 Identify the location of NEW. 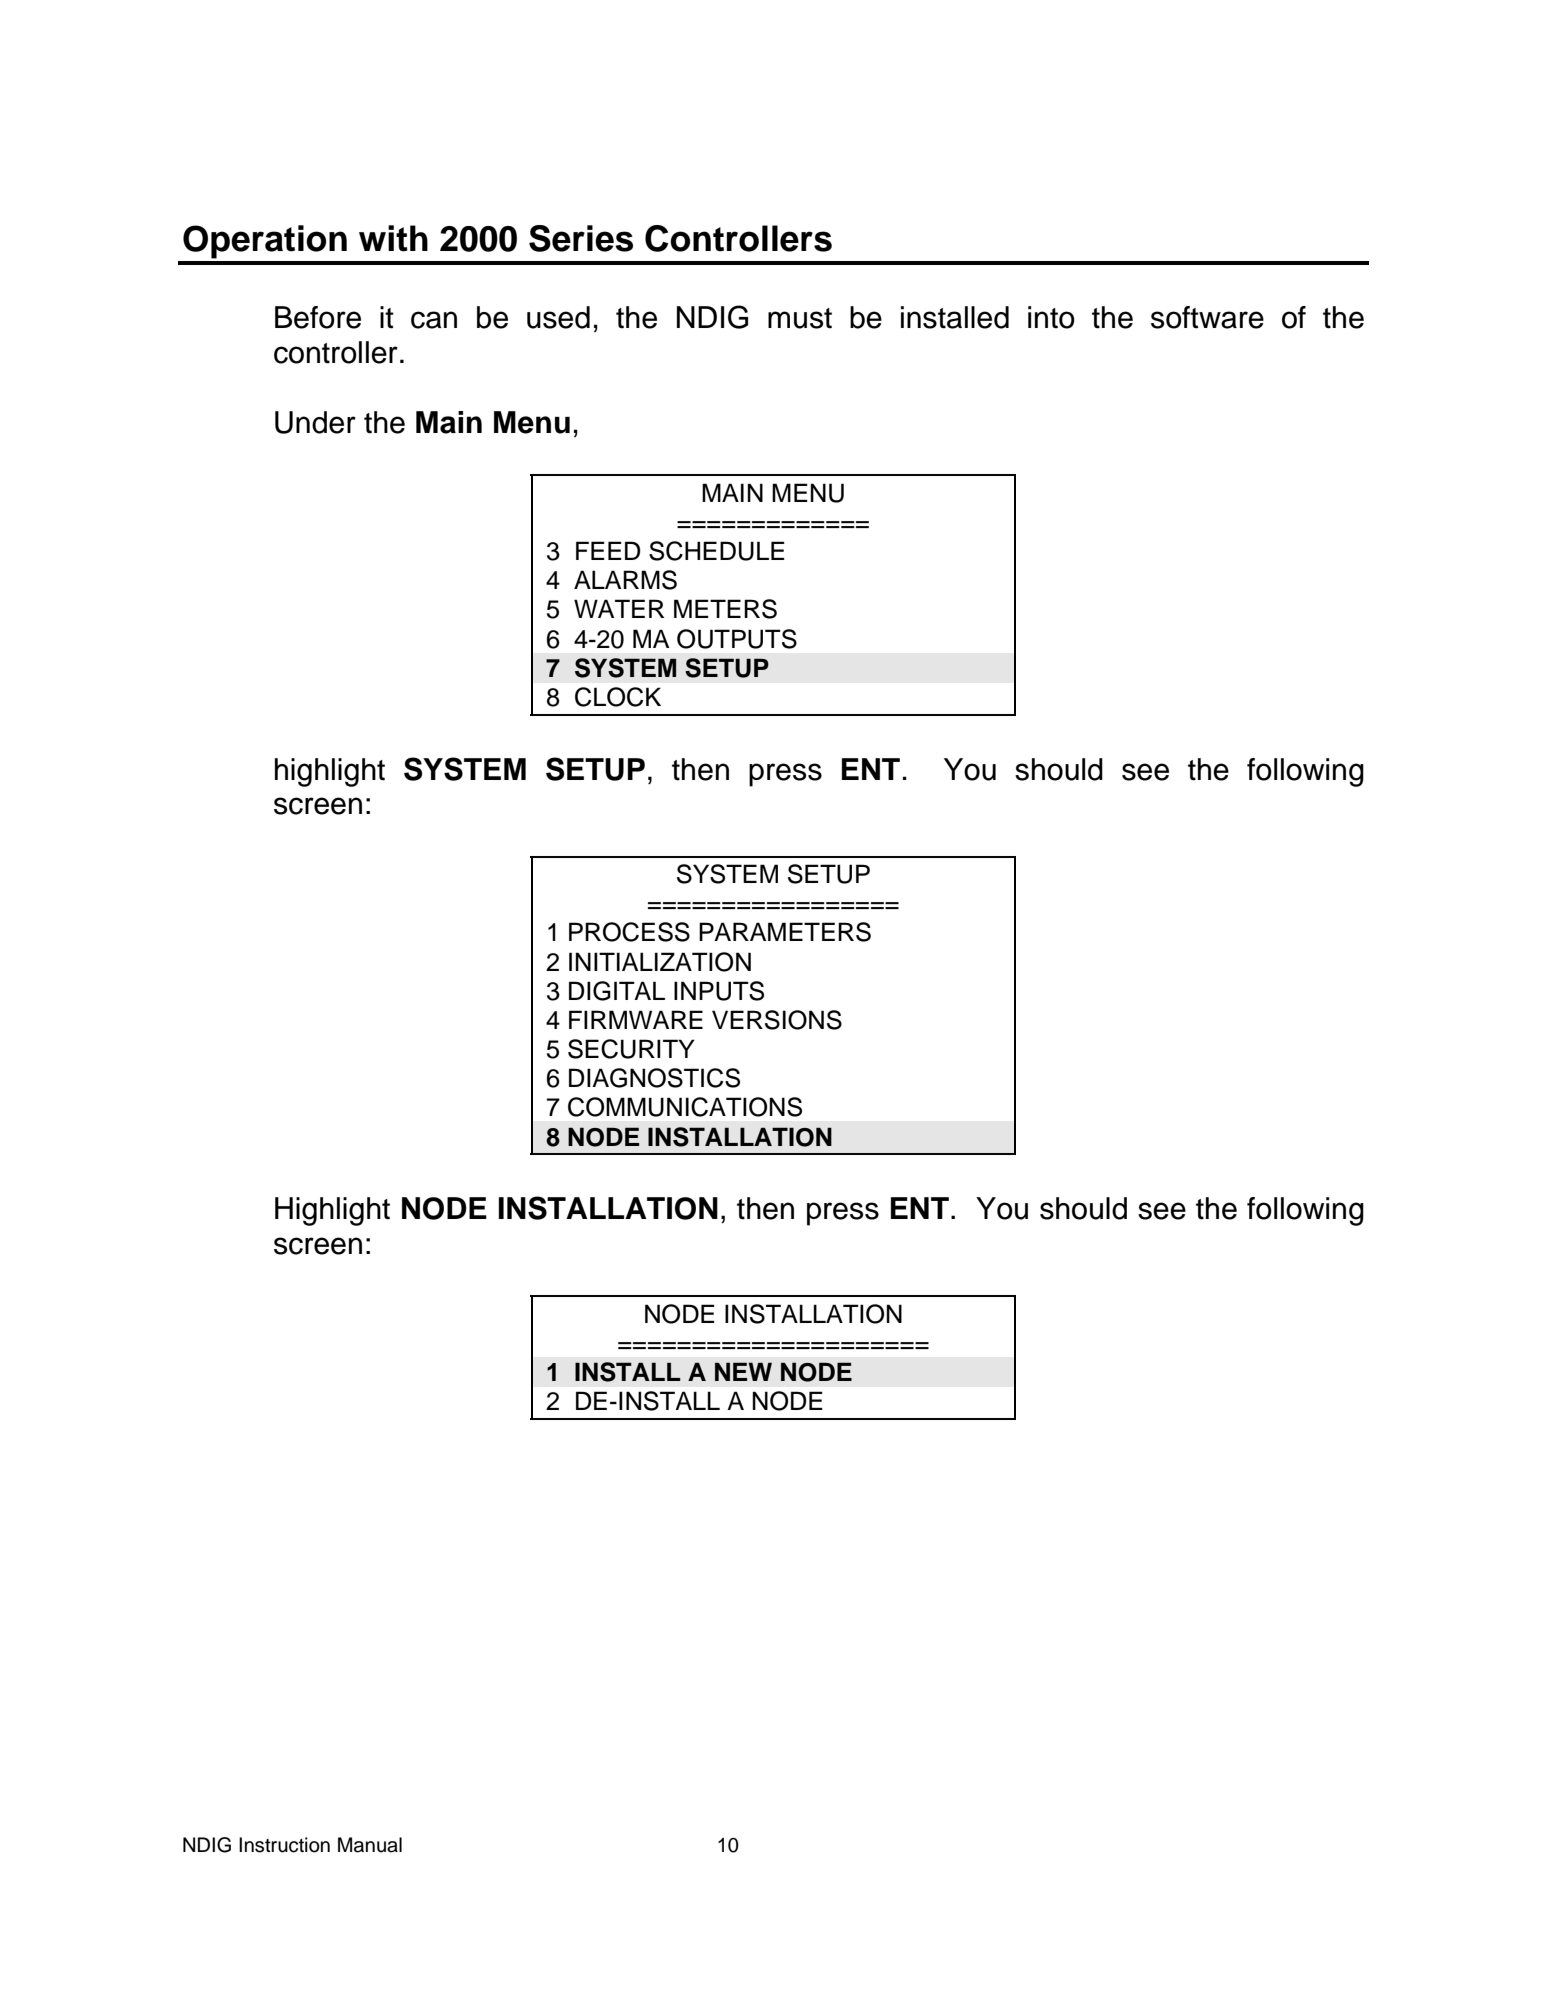
(743, 1371).
